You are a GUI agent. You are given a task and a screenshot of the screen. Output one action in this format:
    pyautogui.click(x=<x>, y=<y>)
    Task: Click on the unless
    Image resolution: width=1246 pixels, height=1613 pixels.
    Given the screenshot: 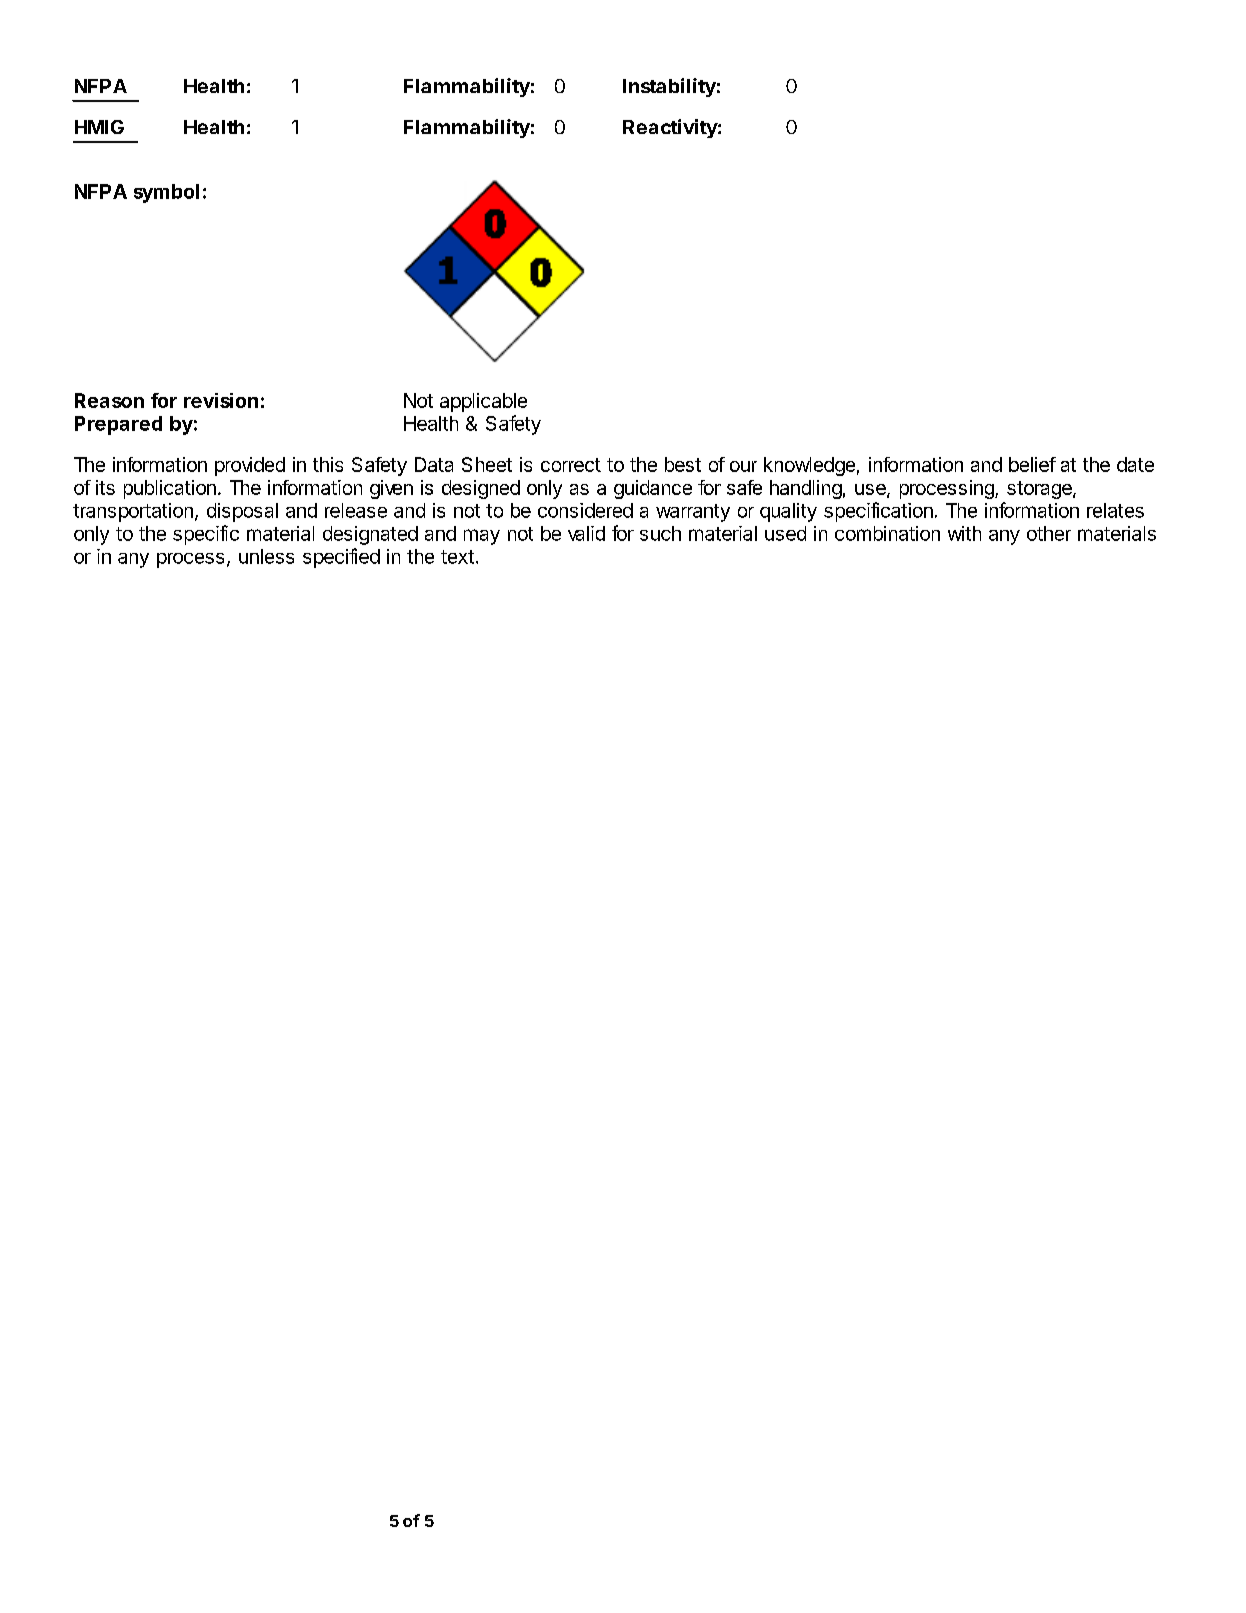 What is the action you would take?
    pyautogui.click(x=266, y=556)
